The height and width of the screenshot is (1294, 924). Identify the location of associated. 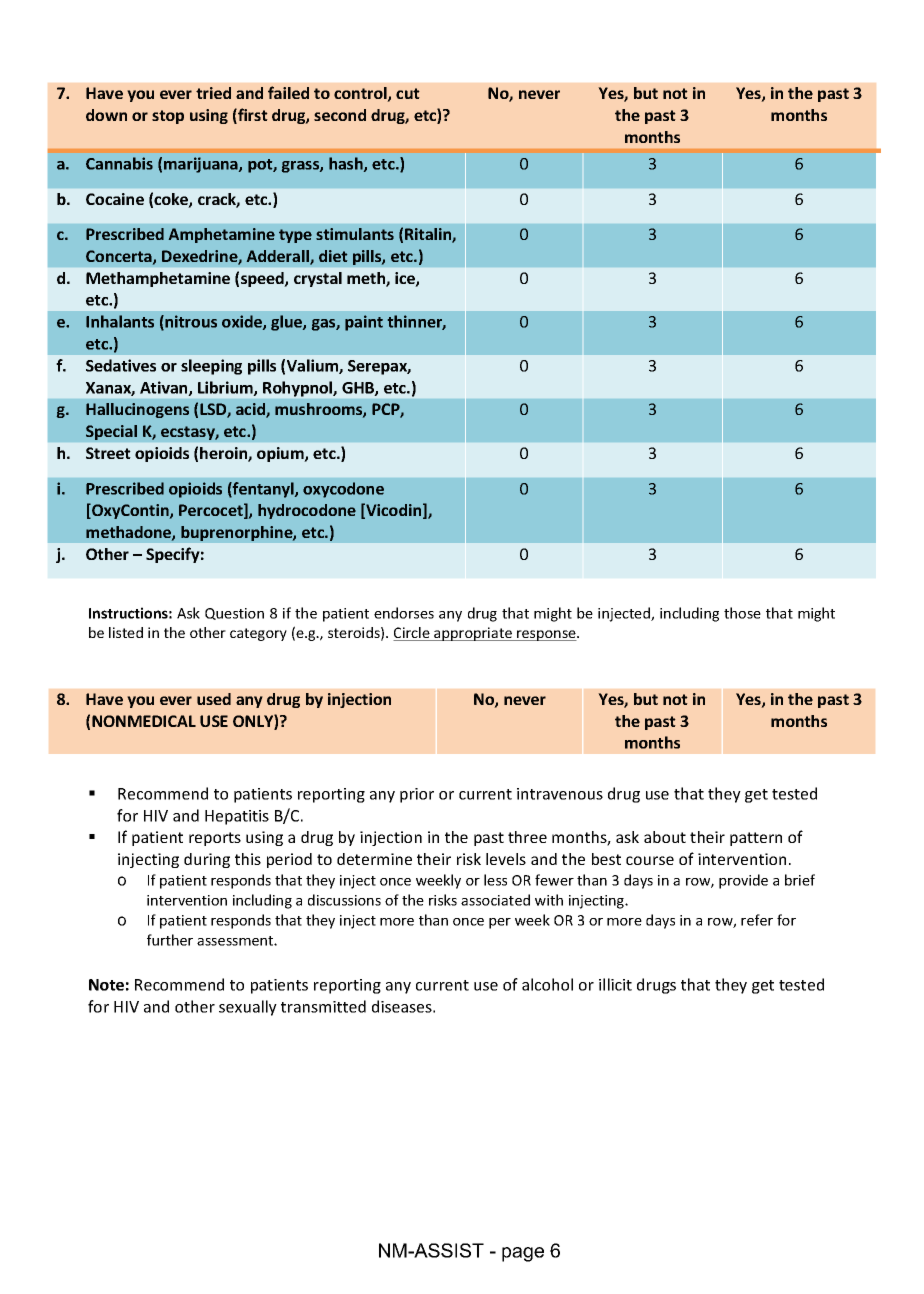
(495, 900).
